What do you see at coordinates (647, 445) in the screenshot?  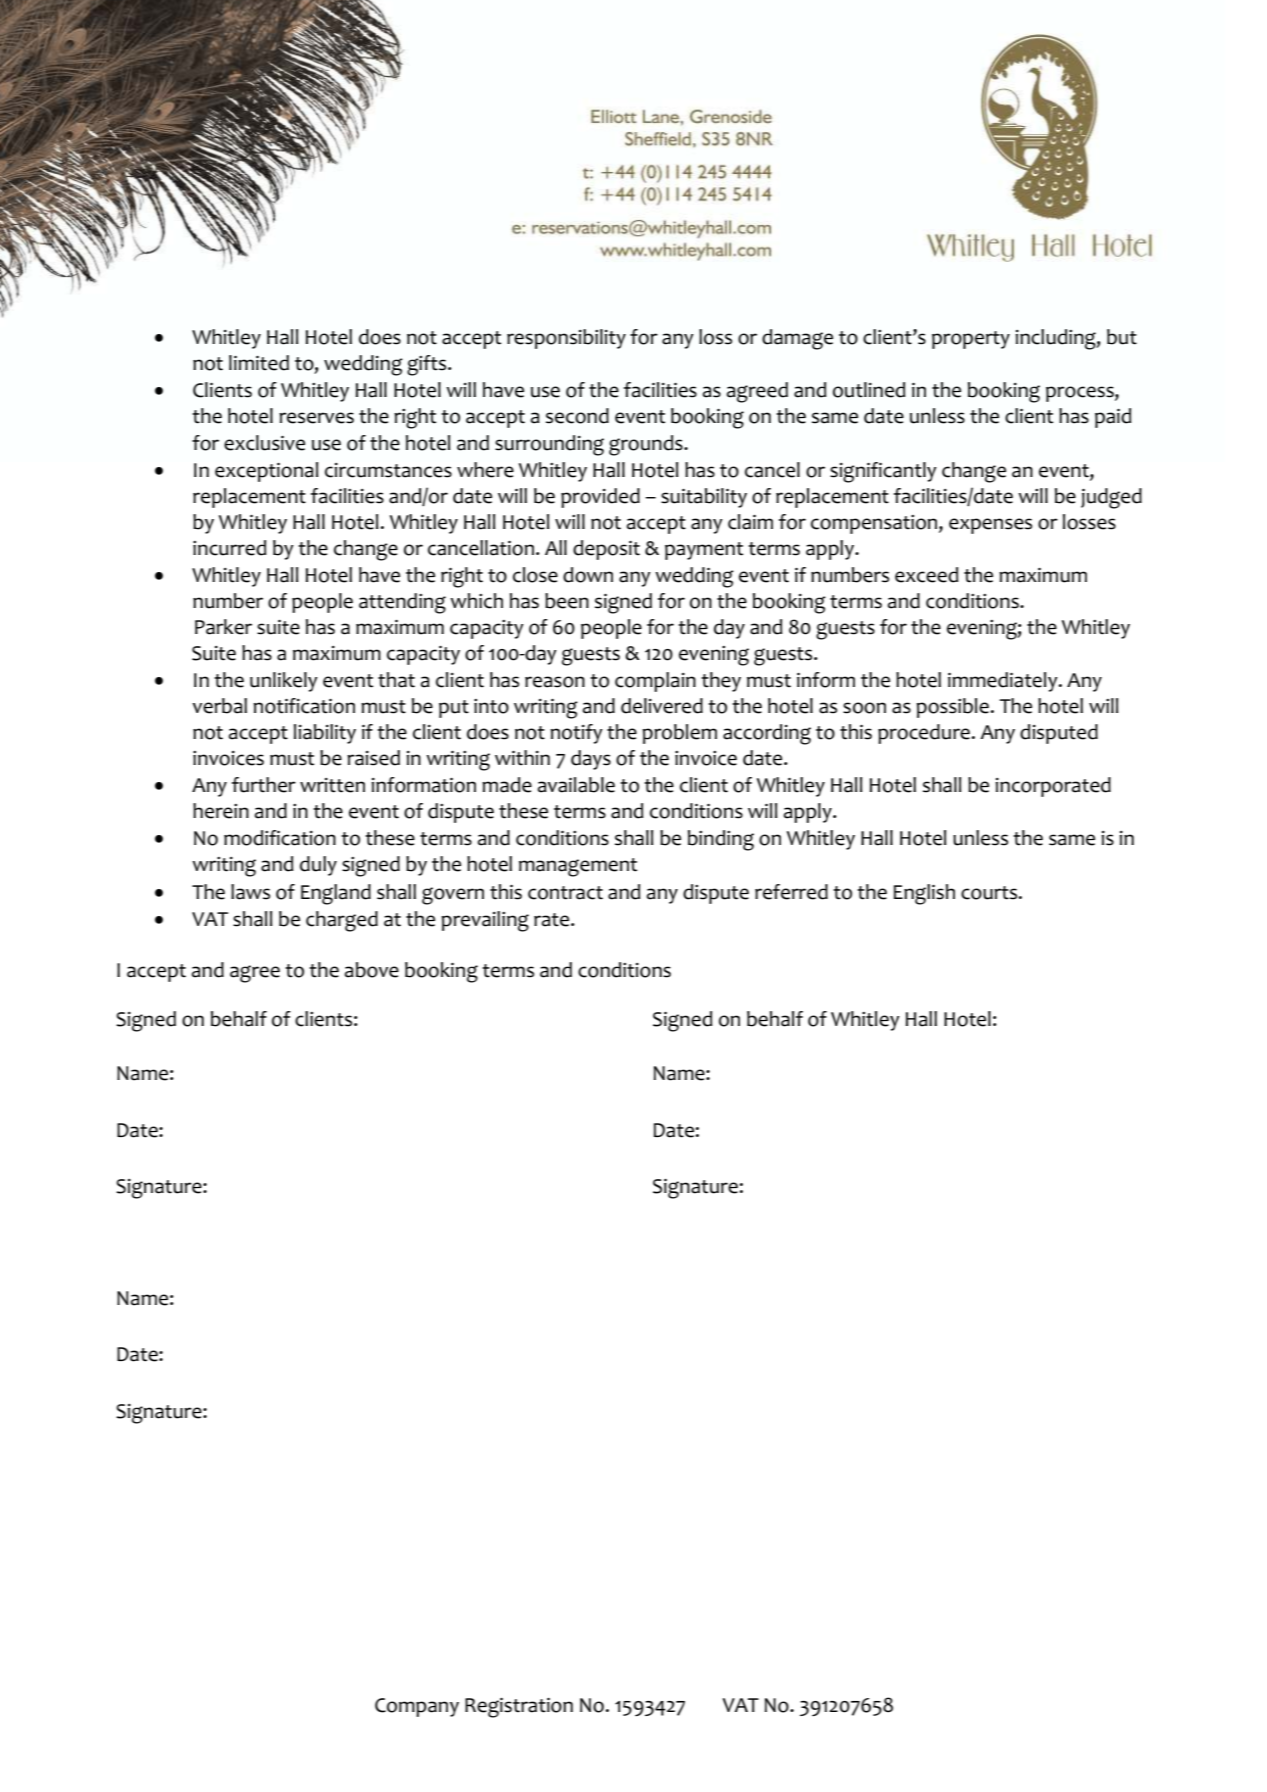 I see `grounds` at bounding box center [647, 445].
